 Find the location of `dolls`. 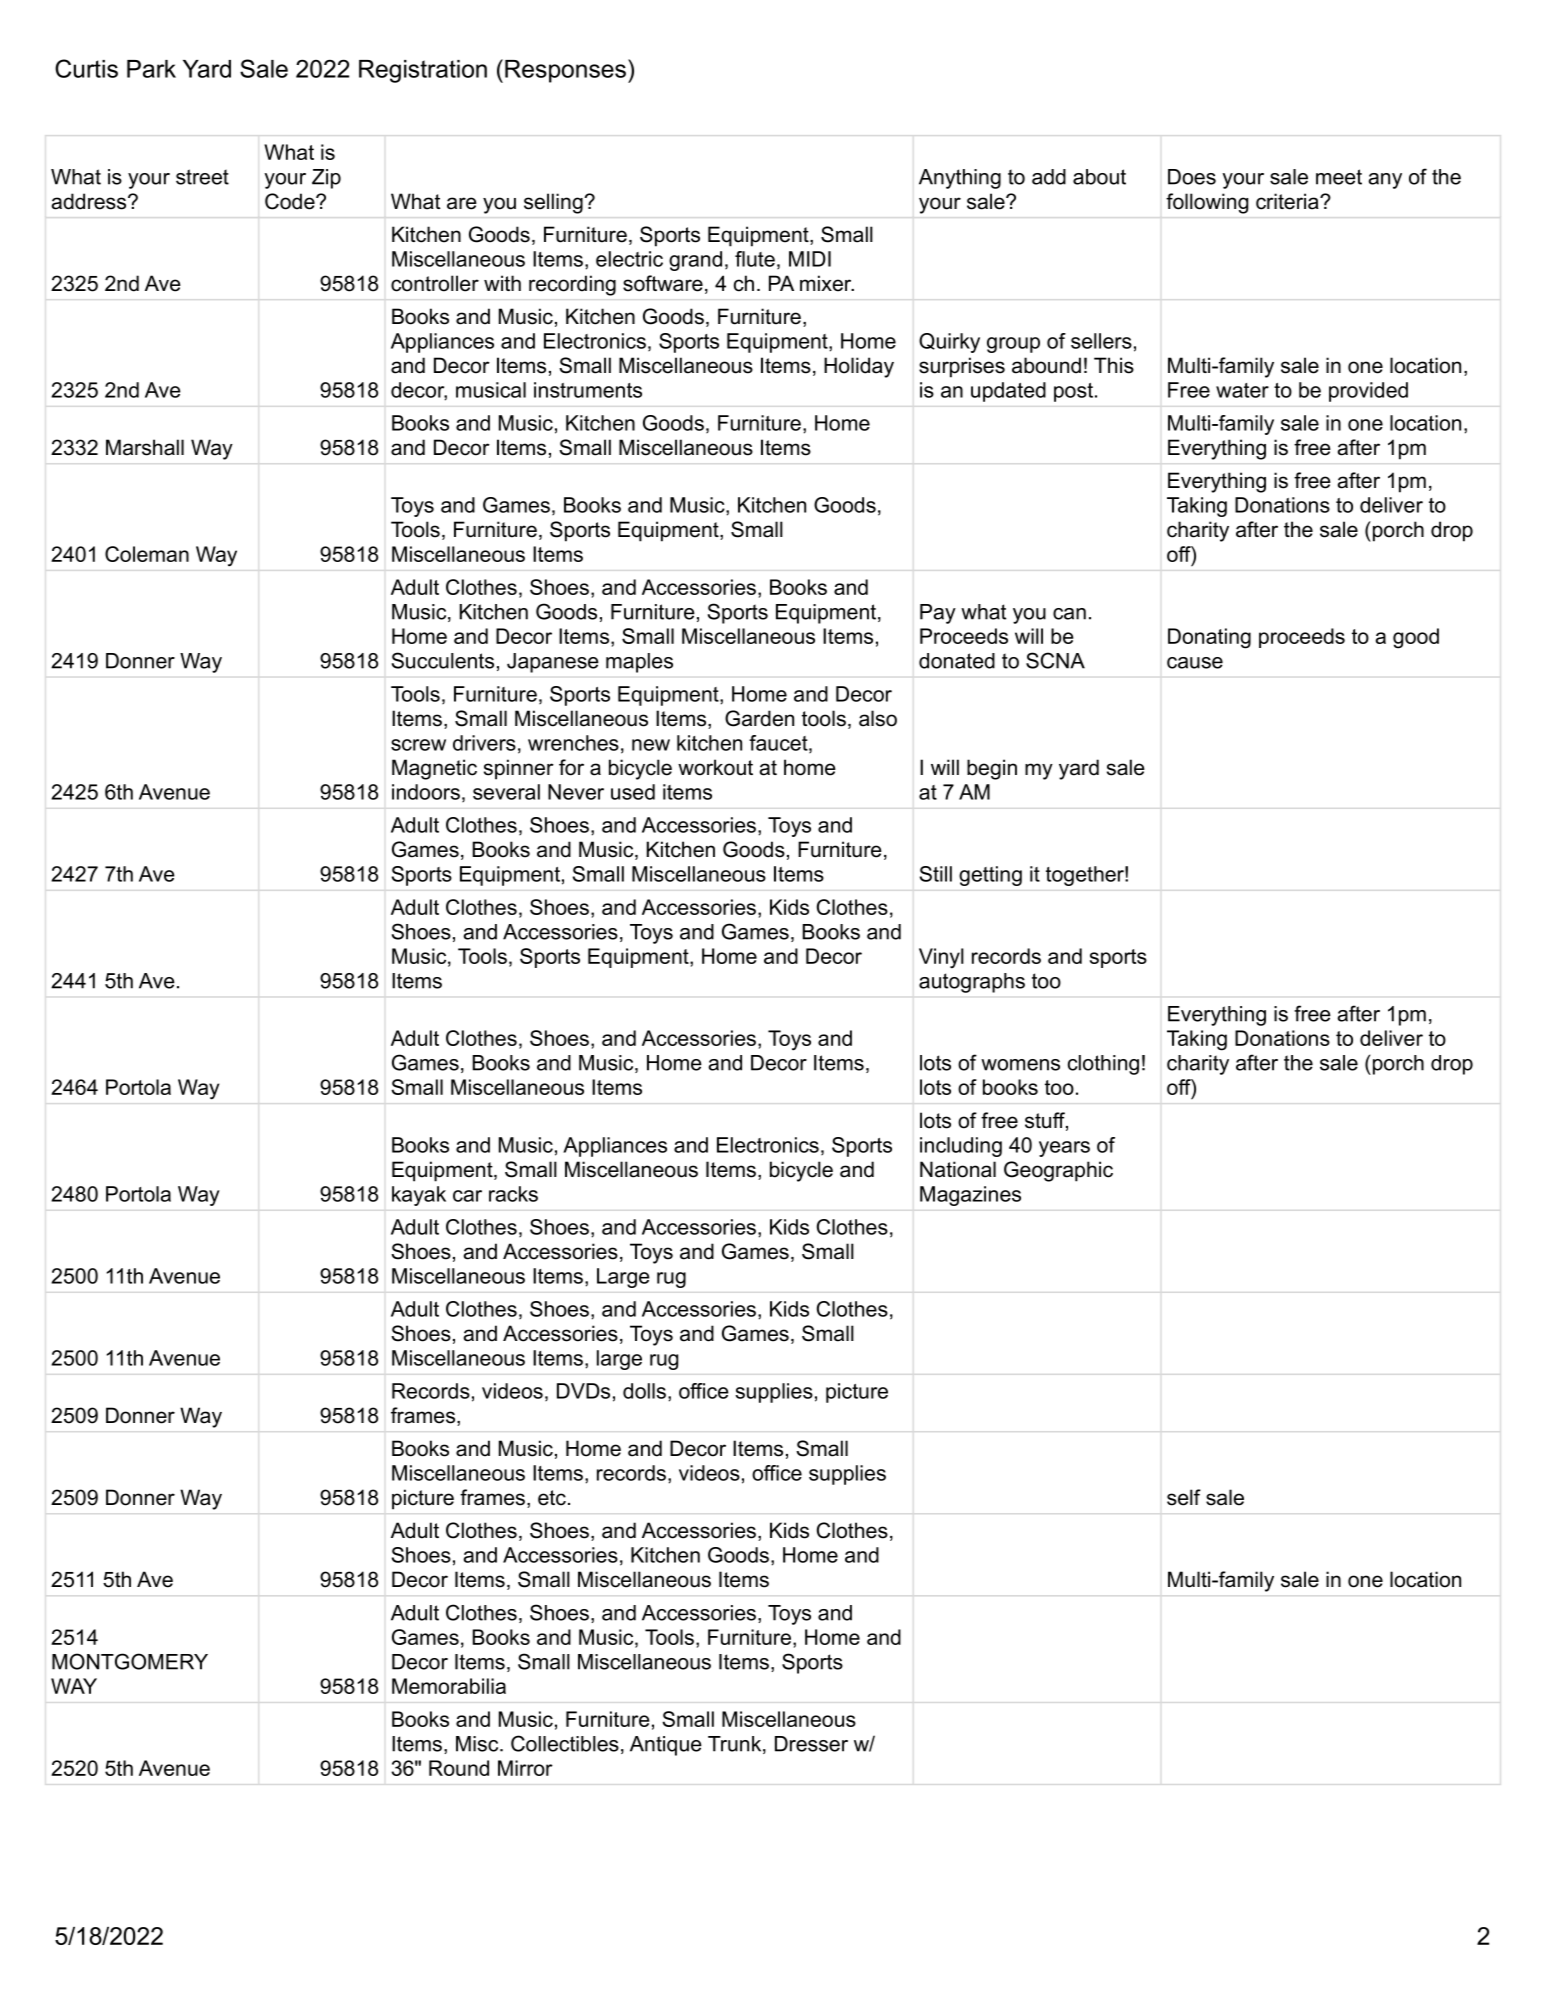

dolls is located at coordinates (644, 1391).
